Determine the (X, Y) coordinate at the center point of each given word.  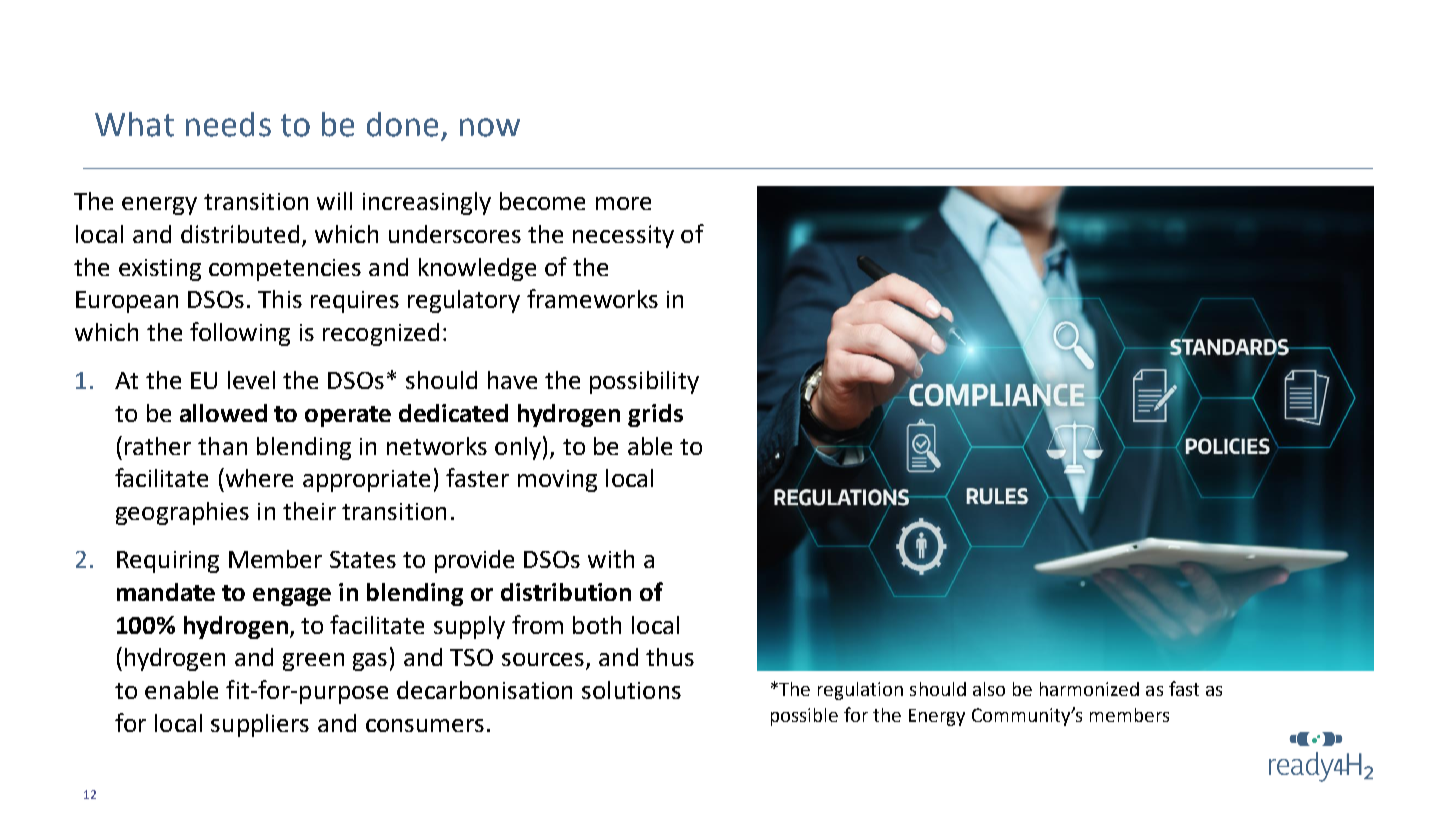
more (623, 203)
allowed (223, 413)
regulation (860, 691)
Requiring (168, 562)
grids (655, 415)
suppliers (260, 725)
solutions (631, 690)
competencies (285, 270)
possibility (644, 382)
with (611, 559)
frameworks (592, 298)
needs (228, 124)
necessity (623, 236)
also (989, 689)
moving (557, 481)
